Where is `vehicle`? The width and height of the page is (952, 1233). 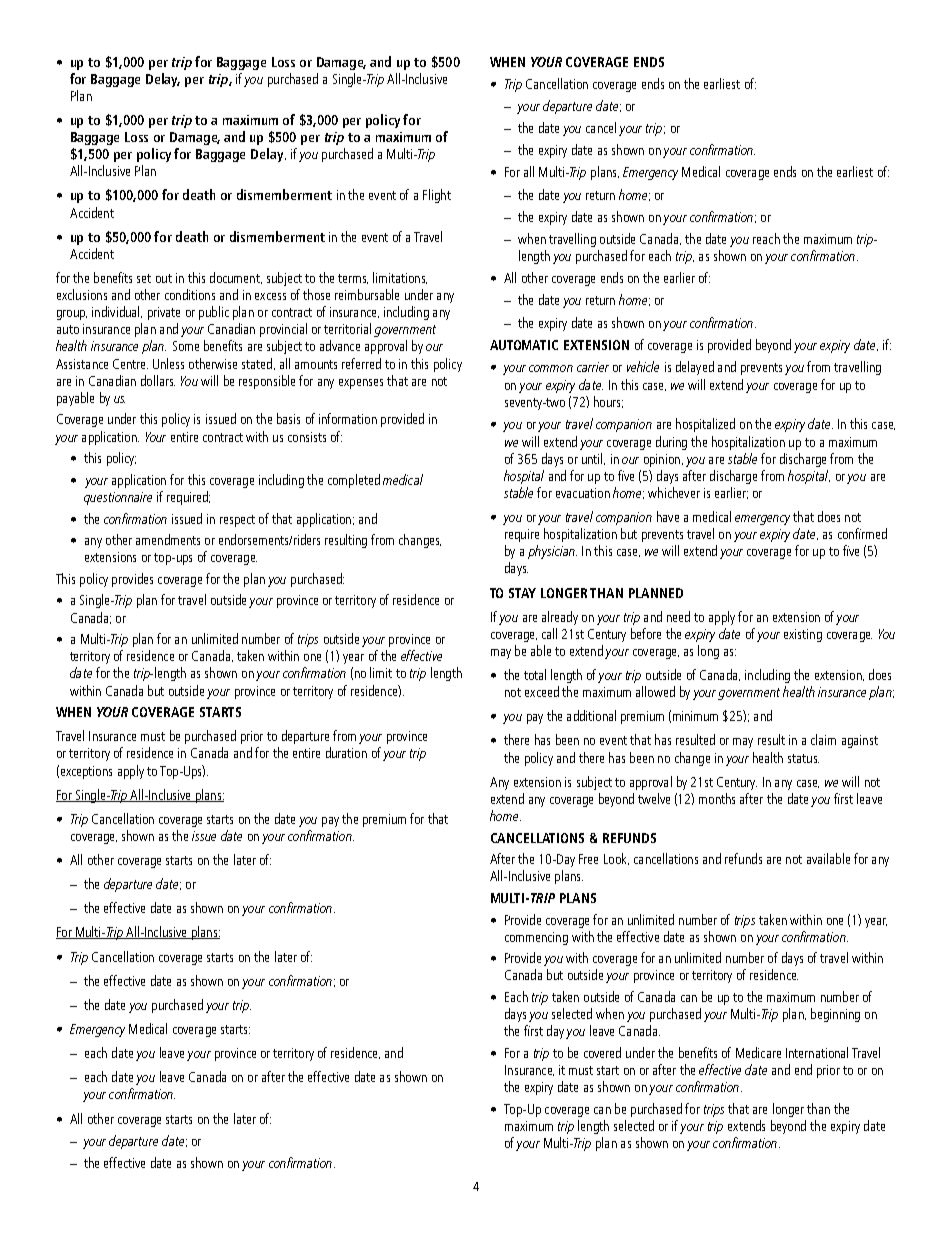 vehicle is located at coordinates (643, 366).
